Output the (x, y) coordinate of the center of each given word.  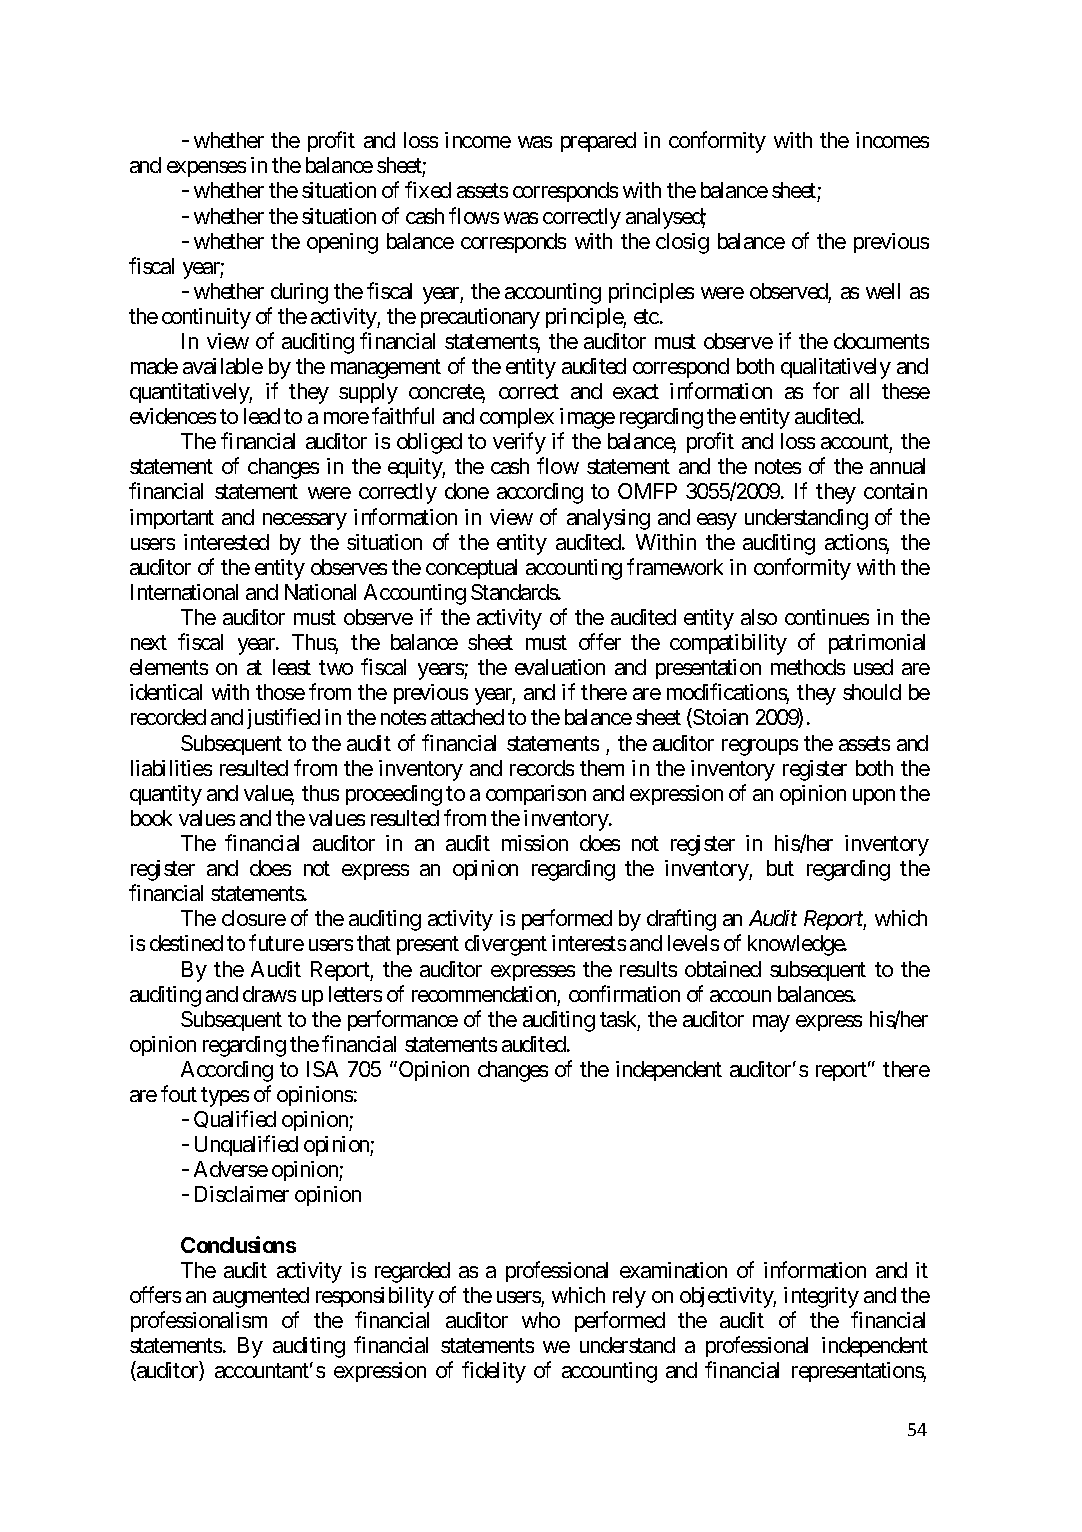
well (883, 291)
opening (342, 243)
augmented (261, 1297)
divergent (506, 945)
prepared (598, 142)
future (276, 943)
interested (226, 542)
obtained (723, 969)
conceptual (471, 569)
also (759, 617)
